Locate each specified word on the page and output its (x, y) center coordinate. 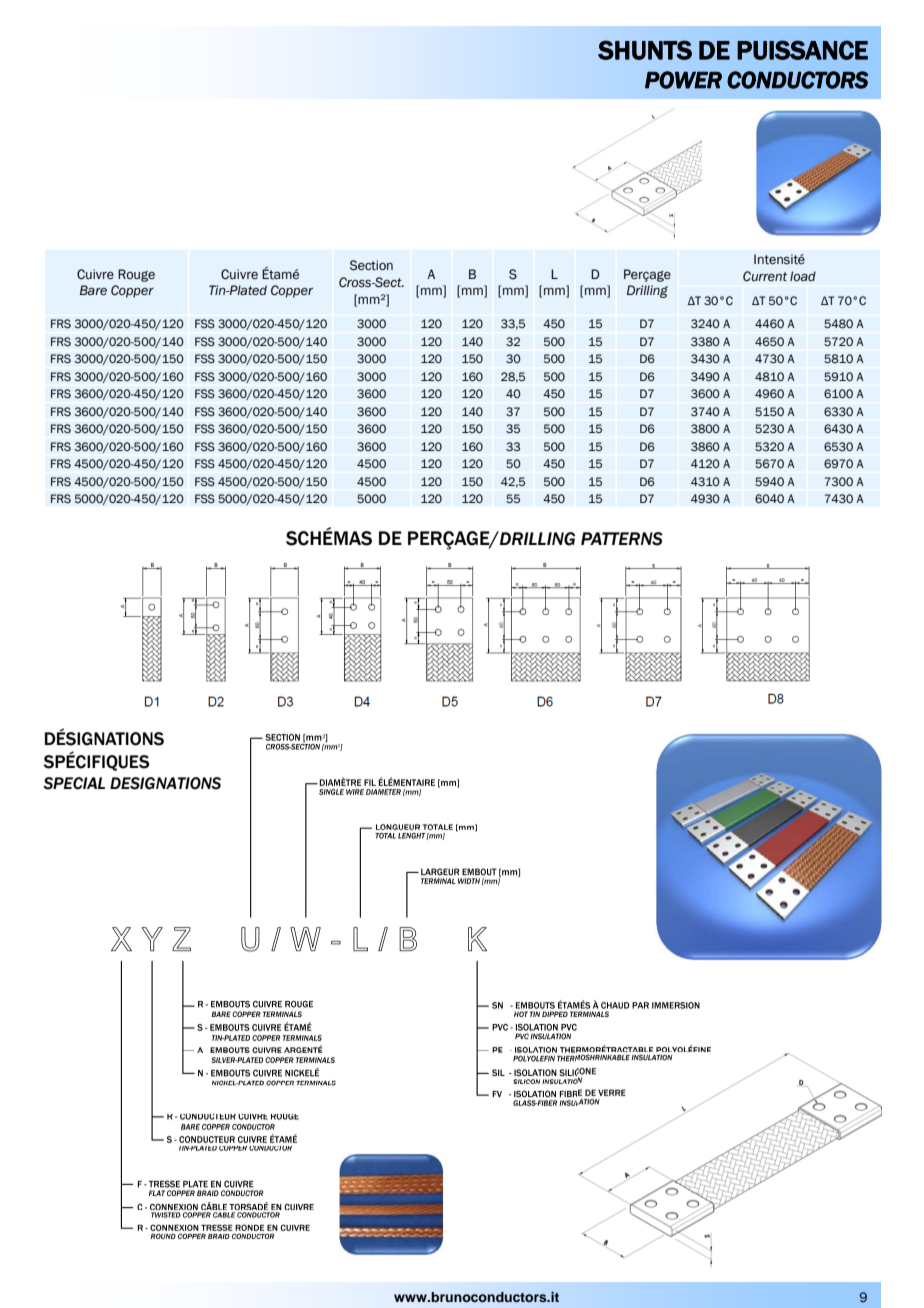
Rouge (136, 275)
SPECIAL (74, 783)
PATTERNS (622, 539)
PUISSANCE (802, 50)
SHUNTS (645, 50)
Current (765, 276)
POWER (683, 80)
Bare (93, 290)
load (803, 276)
